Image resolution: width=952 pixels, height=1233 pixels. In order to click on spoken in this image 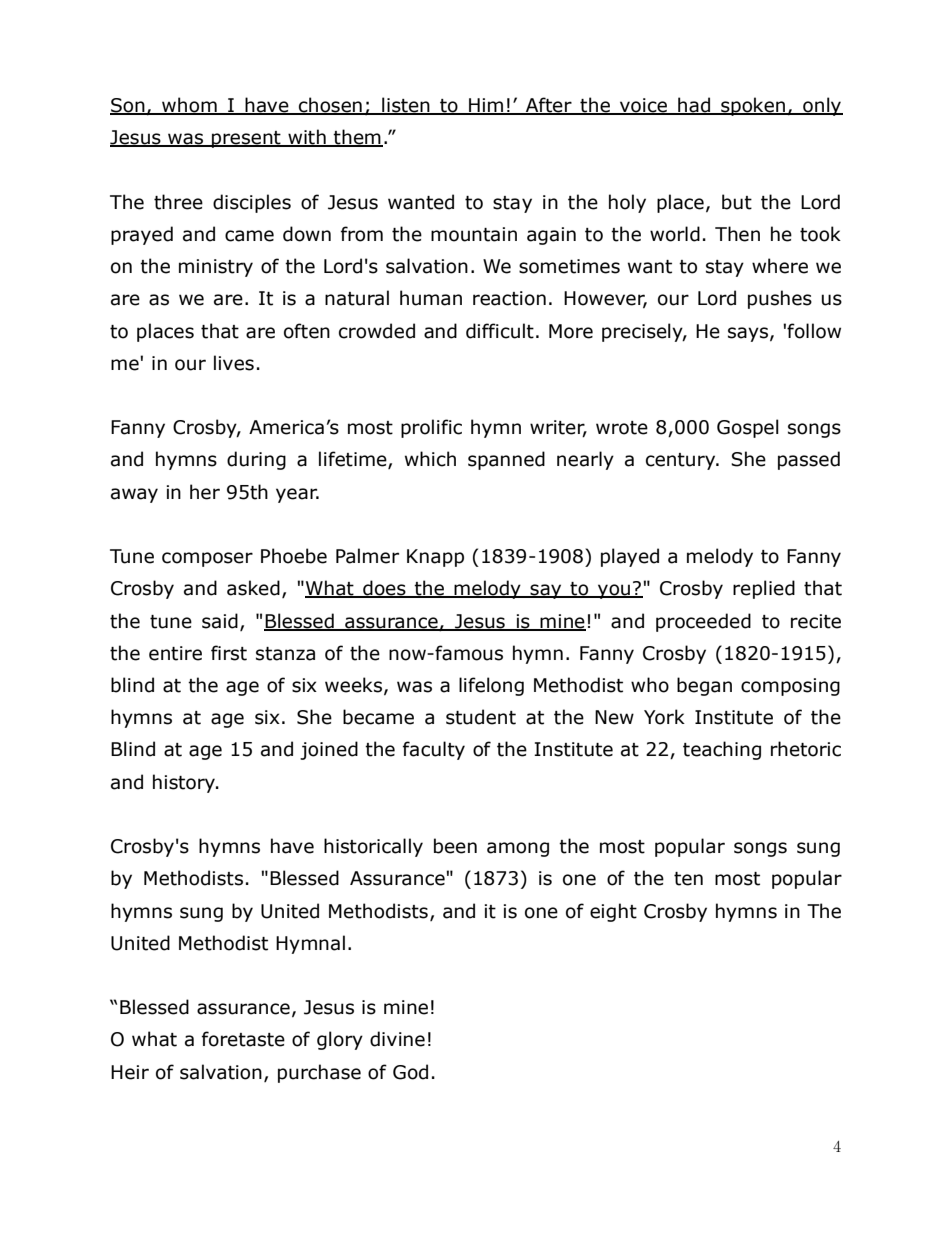, I will do `click(753, 106)`.
